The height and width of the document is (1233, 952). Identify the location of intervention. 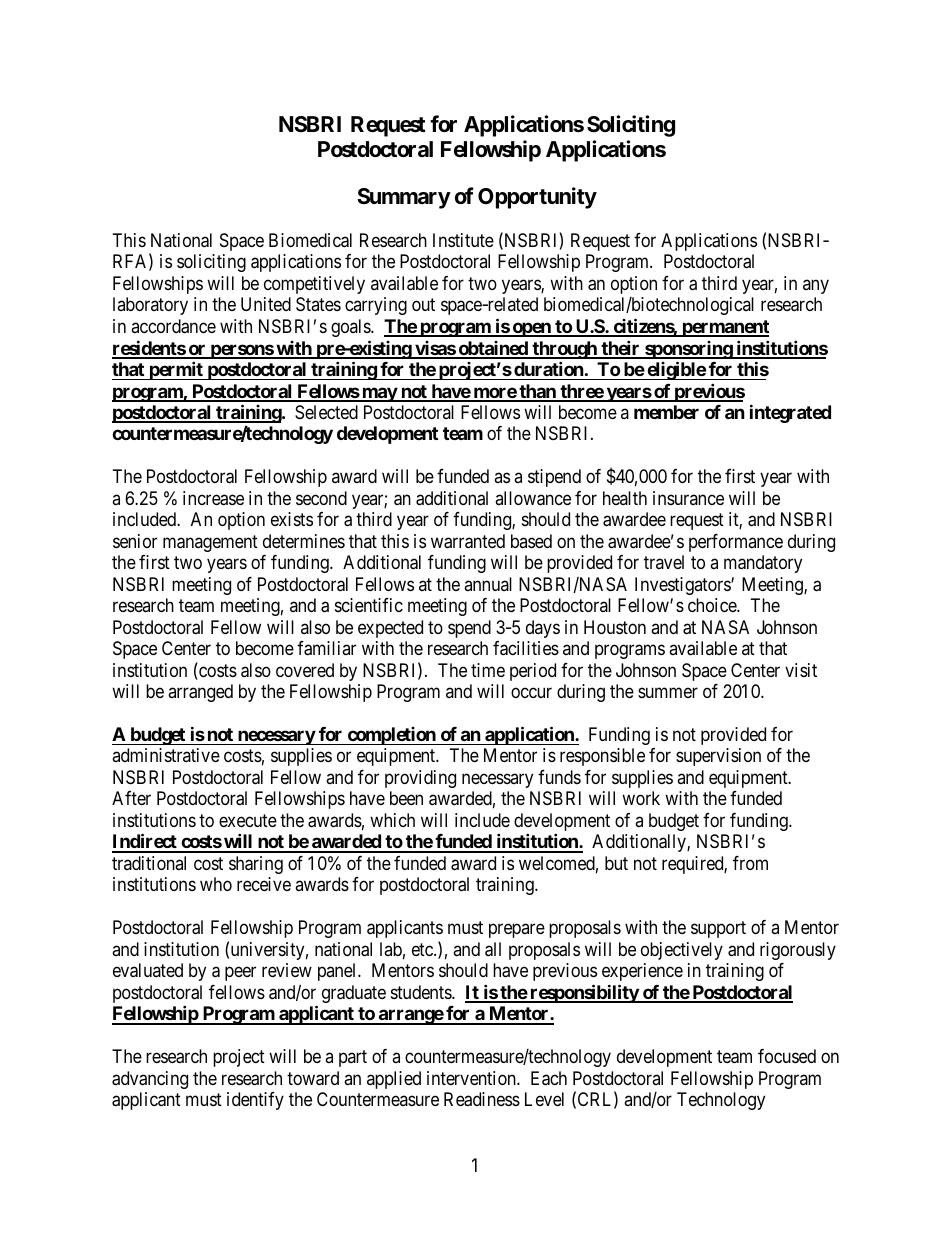
(472, 1078).
